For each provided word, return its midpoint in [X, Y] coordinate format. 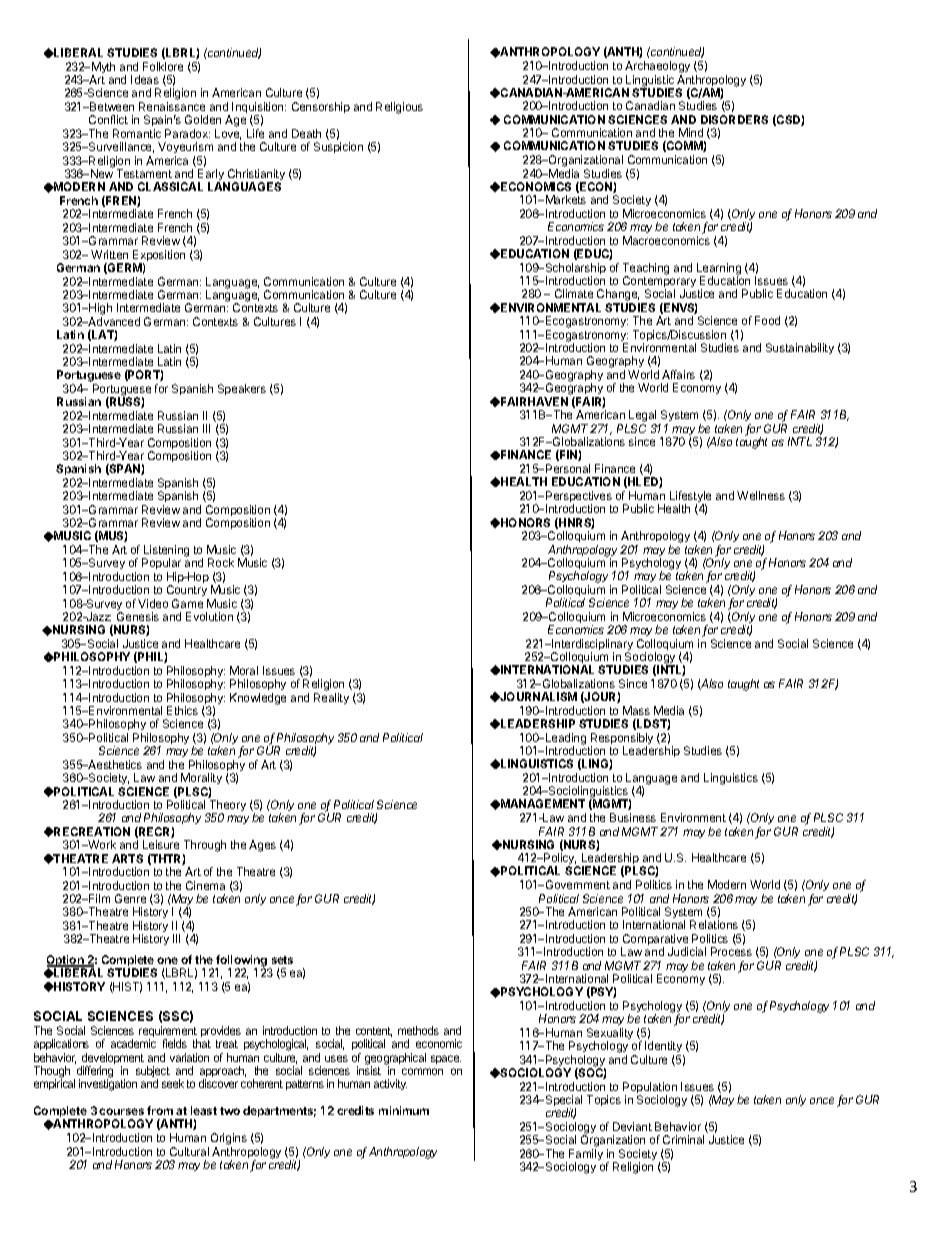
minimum [404, 1110]
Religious [399, 108]
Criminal [683, 1139]
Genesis [138, 616]
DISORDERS [734, 119]
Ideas [145, 79]
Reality [331, 698]
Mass [636, 710]
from [160, 1110]
